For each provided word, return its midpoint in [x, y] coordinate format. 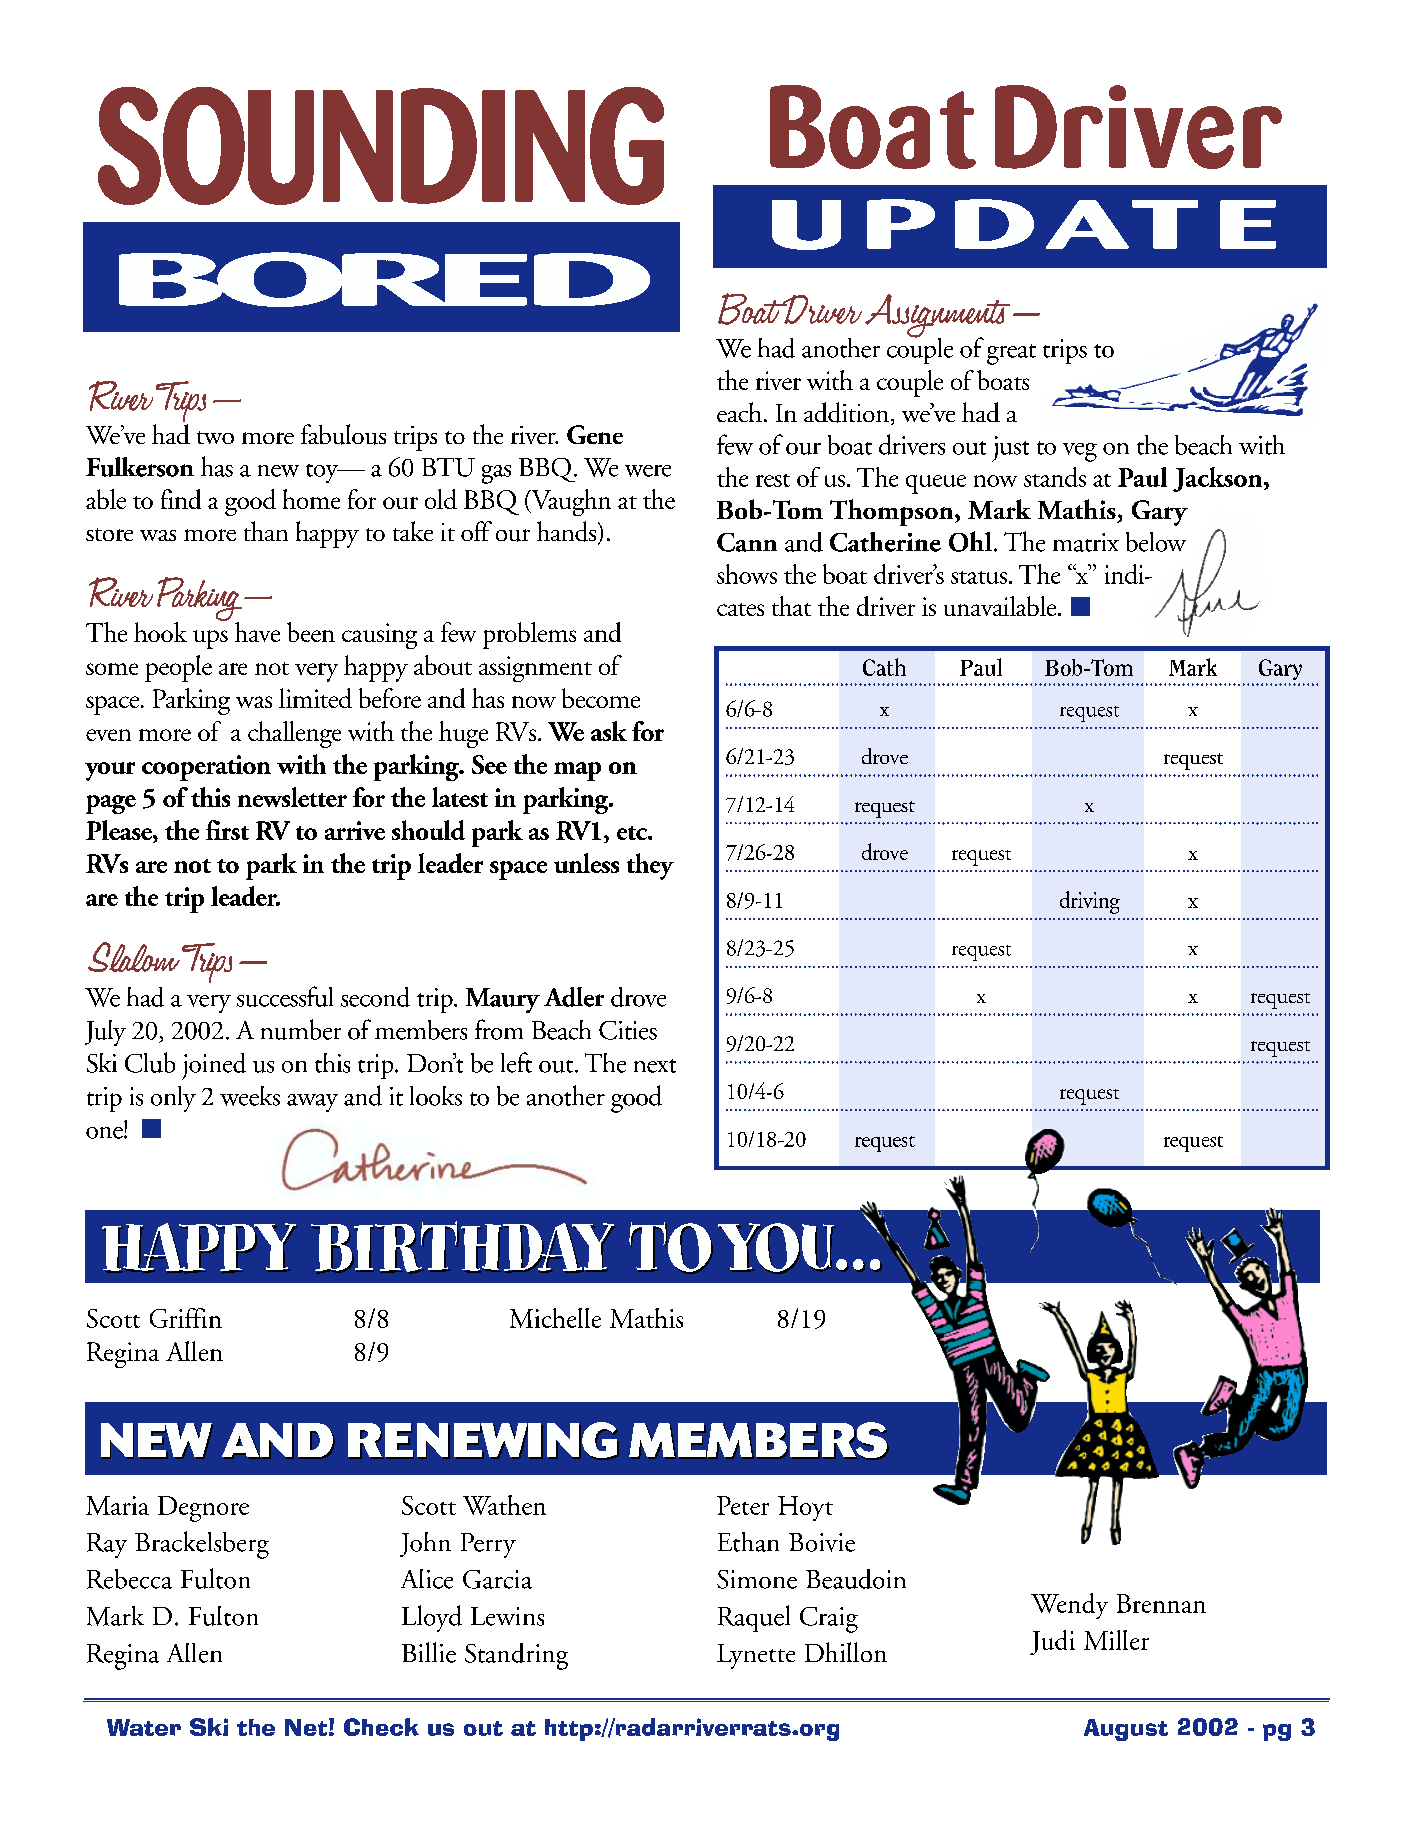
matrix [1086, 542]
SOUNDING [381, 146]
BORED [384, 279]
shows [747, 574]
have [257, 632]
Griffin [186, 1318]
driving [1090, 902]
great [1011, 354]
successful [285, 996]
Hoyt [805, 1508]
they [650, 866]
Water [144, 1727]
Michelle [555, 1318]
